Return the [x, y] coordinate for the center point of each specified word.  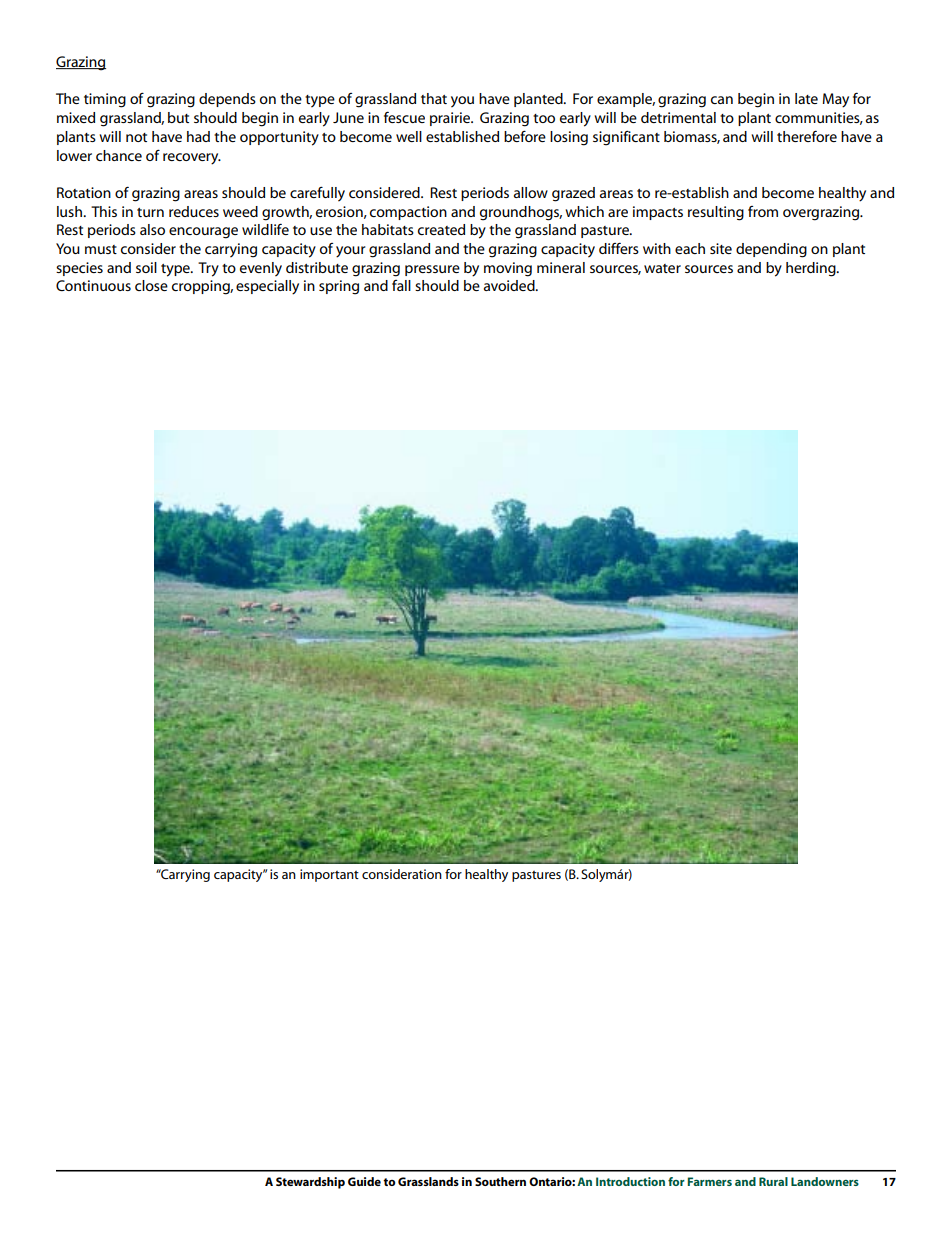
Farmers [709, 1181]
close [151, 285]
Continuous [93, 285]
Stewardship [310, 1183]
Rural [773, 1181]
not [136, 137]
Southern [500, 1181]
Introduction [630, 1181]
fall [401, 285]
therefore [807, 136]
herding [812, 269]
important [329, 875]
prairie [451, 119]
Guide [364, 1181]
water [662, 268]
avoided [510, 285]
